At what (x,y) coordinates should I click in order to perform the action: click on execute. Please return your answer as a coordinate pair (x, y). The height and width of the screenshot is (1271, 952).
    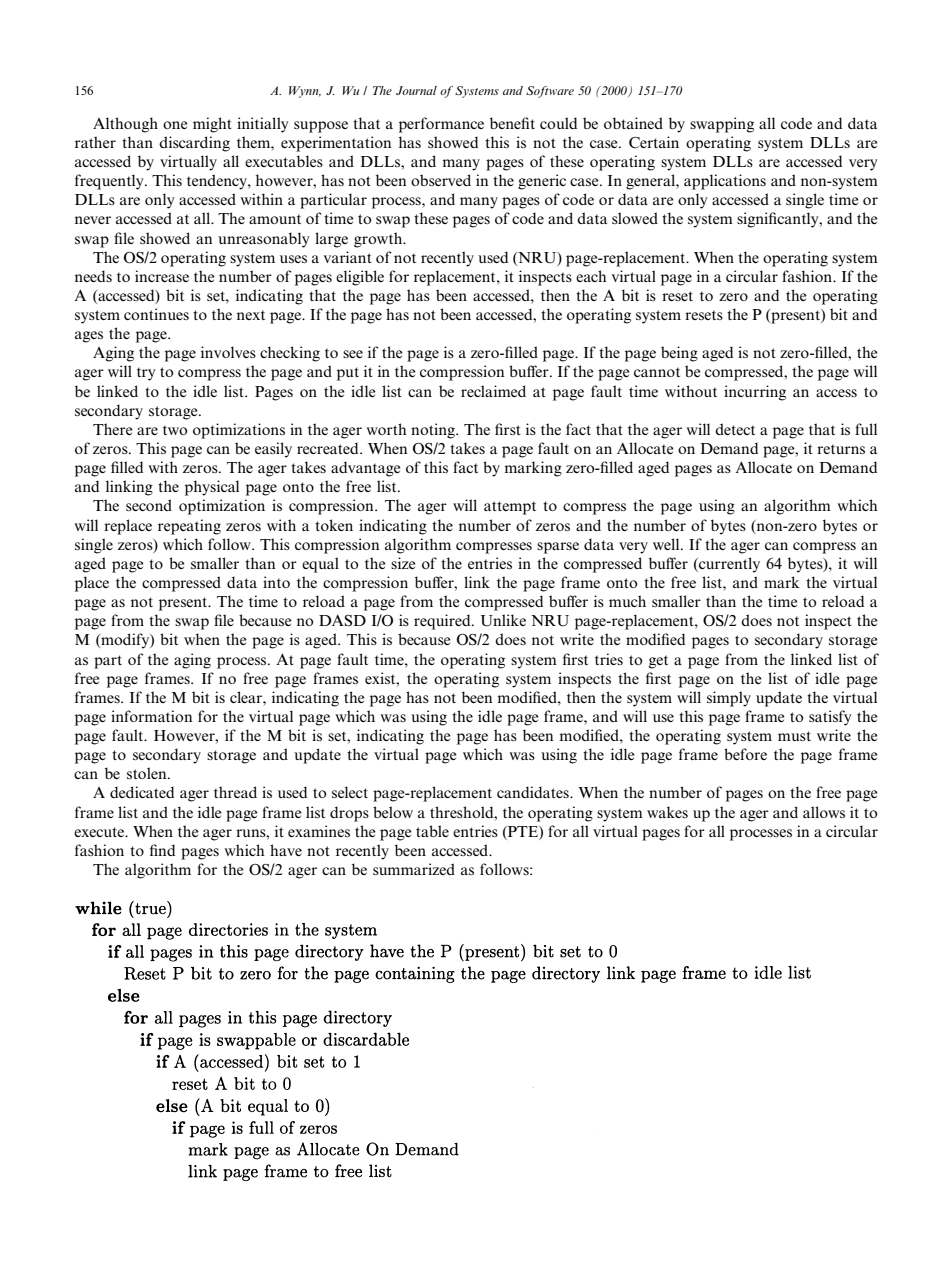
    Looking at the image, I should click on (100, 832).
